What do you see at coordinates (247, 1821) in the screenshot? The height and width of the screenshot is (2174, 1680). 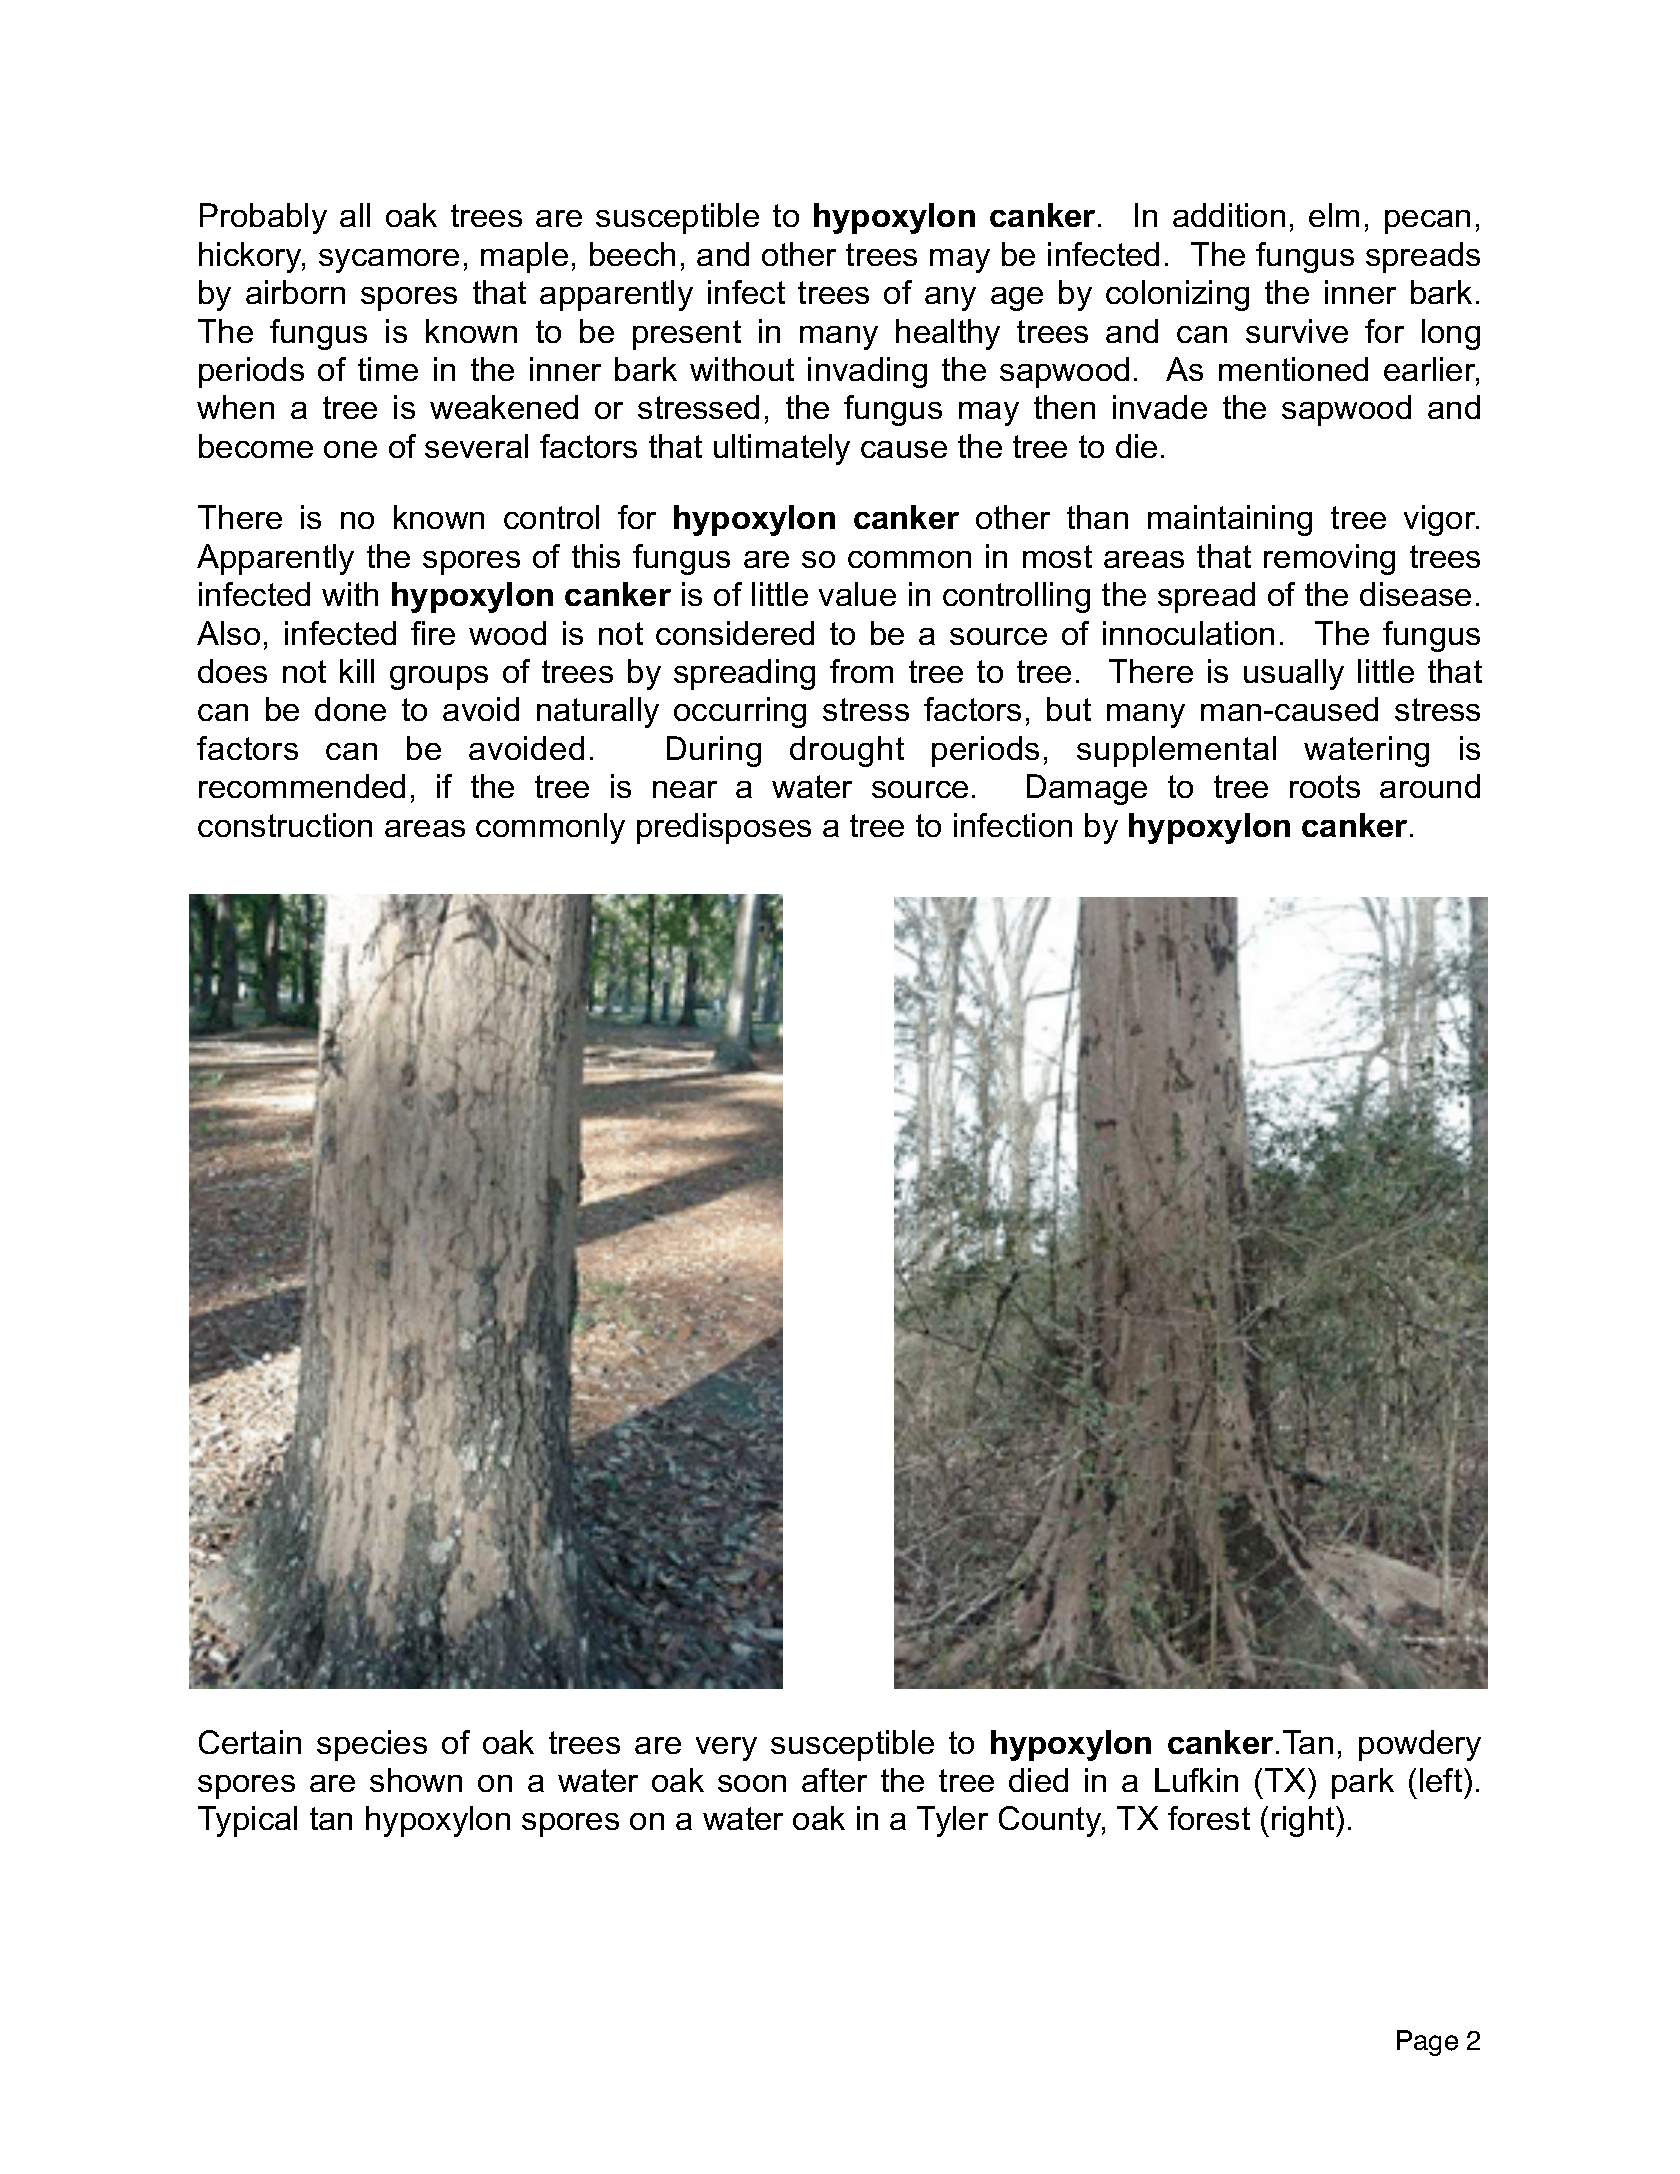 I see `Typical` at bounding box center [247, 1821].
